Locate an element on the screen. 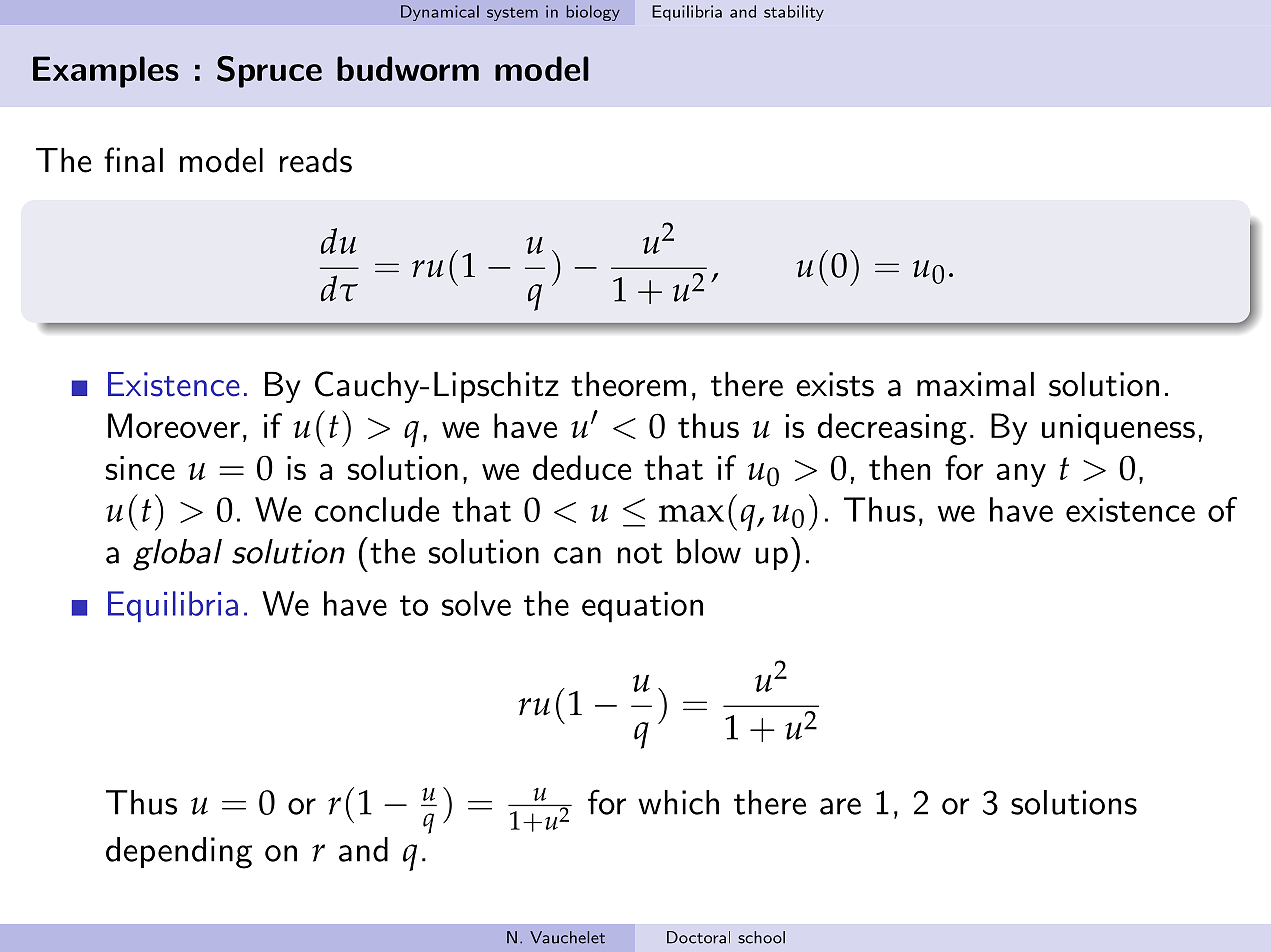 This screenshot has height=952, width=1271. deduce is located at coordinates (582, 467).
